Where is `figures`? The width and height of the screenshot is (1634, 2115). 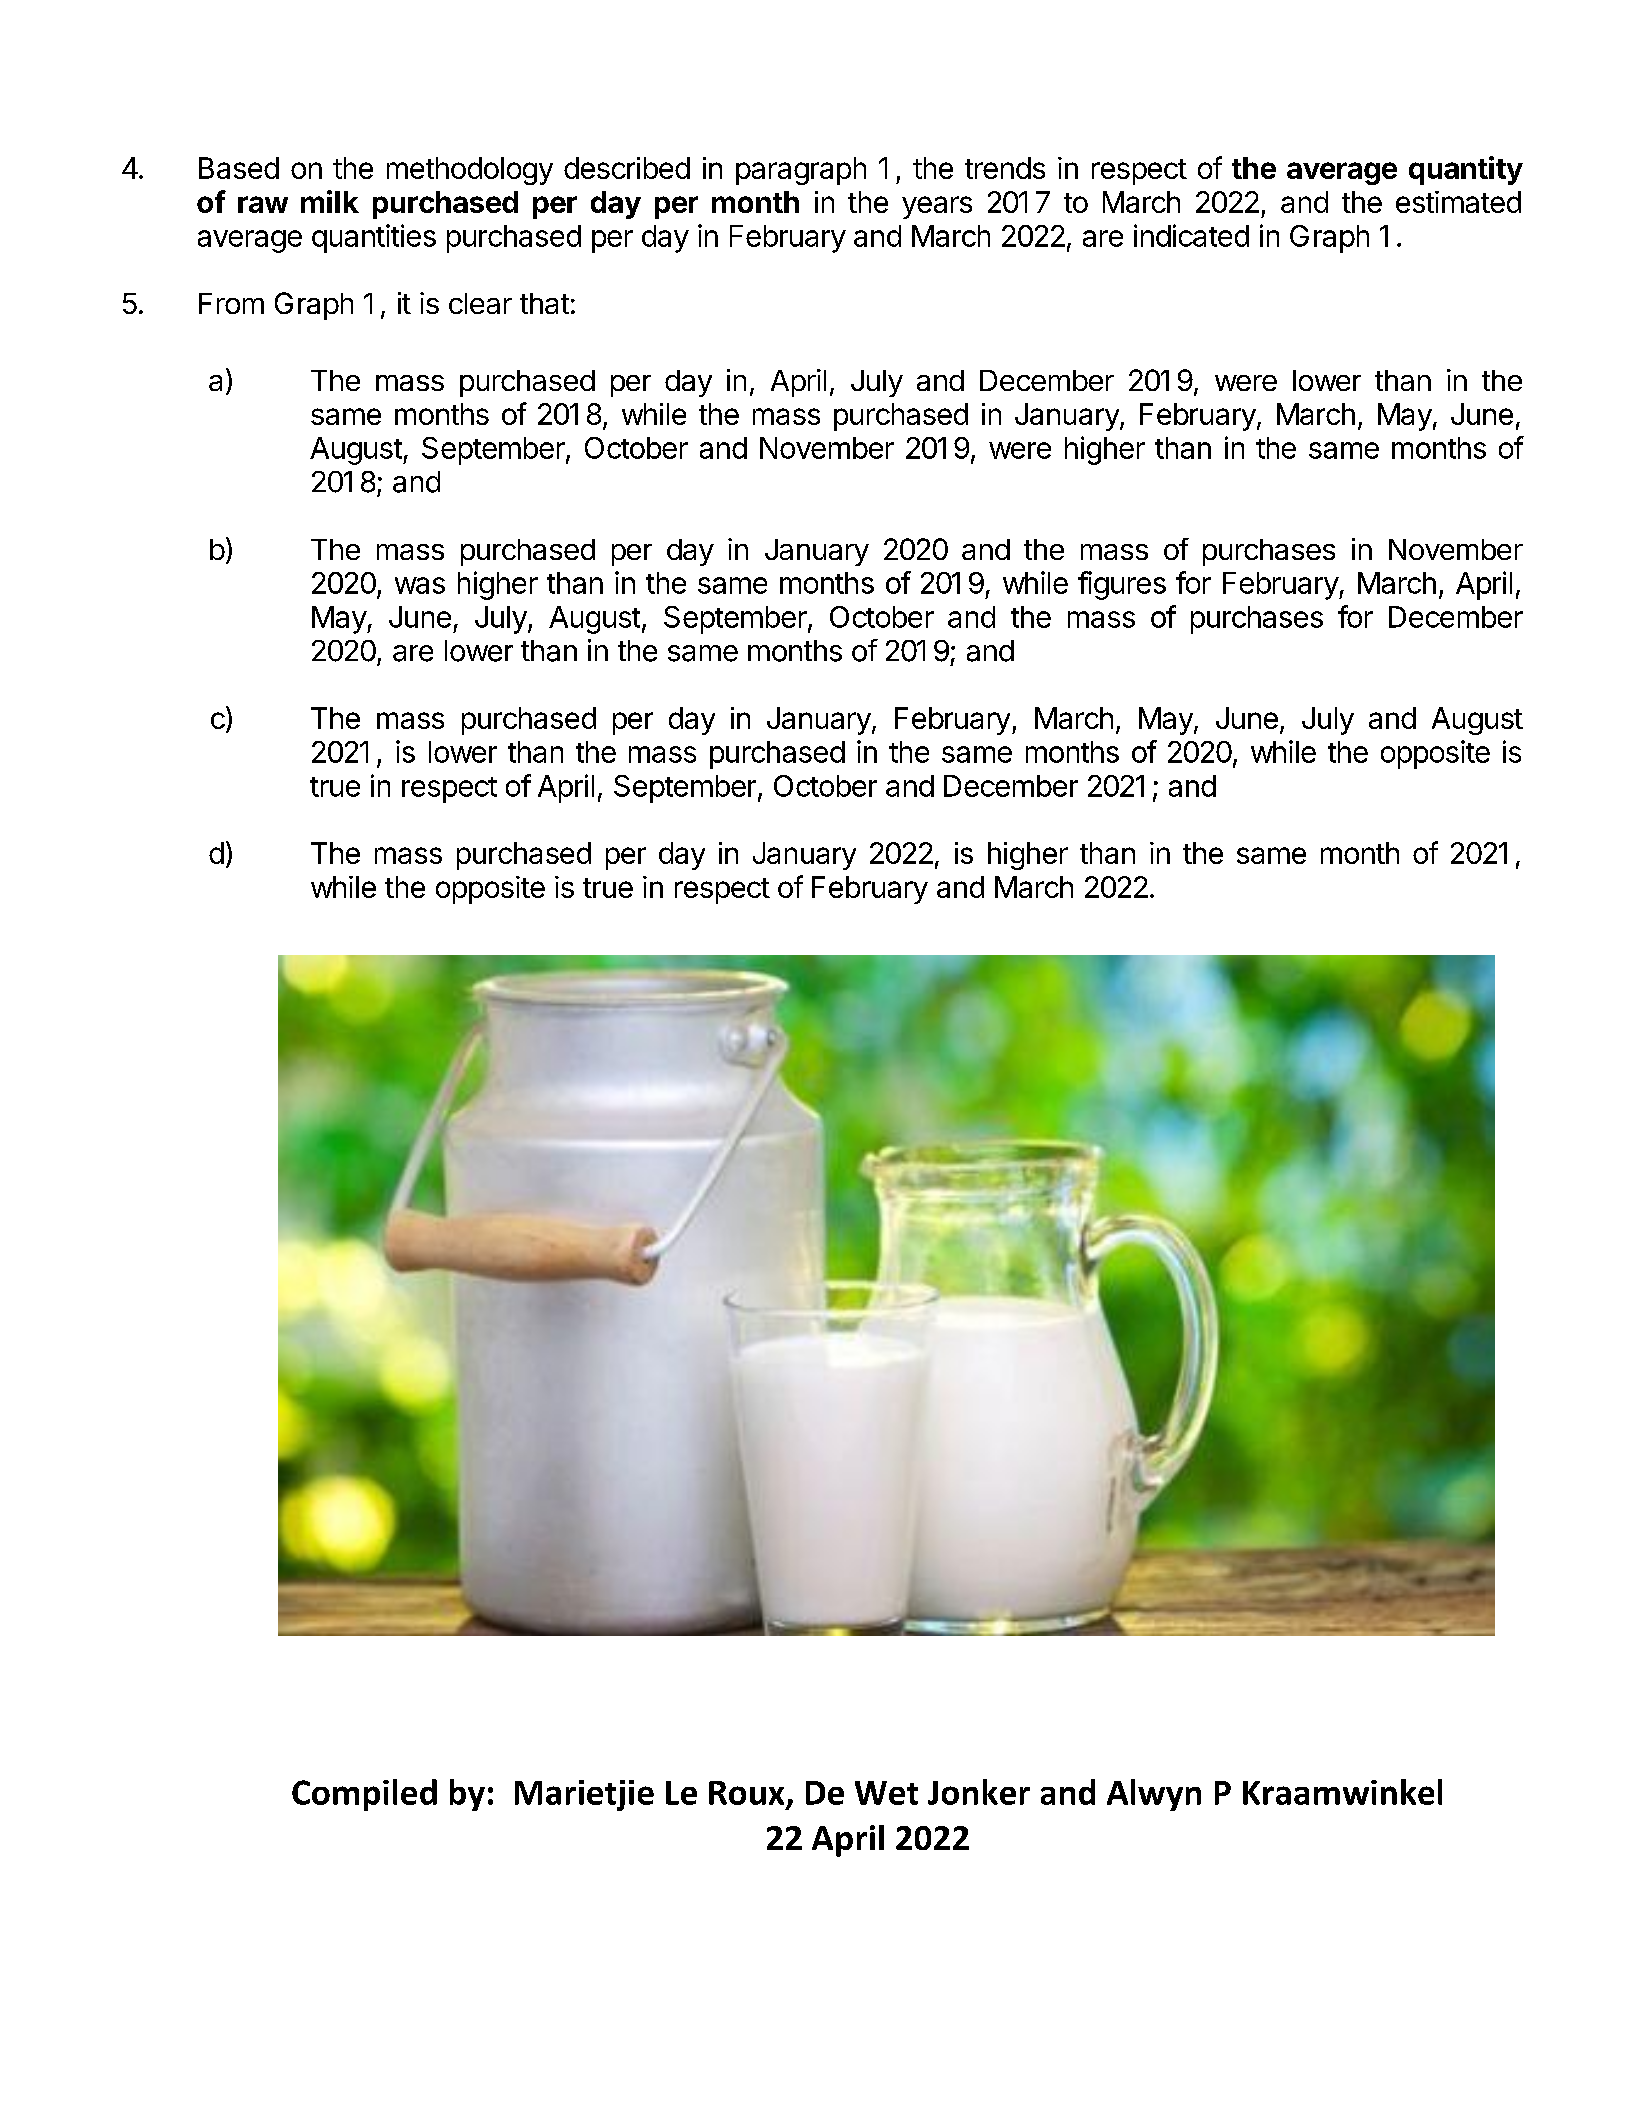 figures is located at coordinates (1122, 585).
